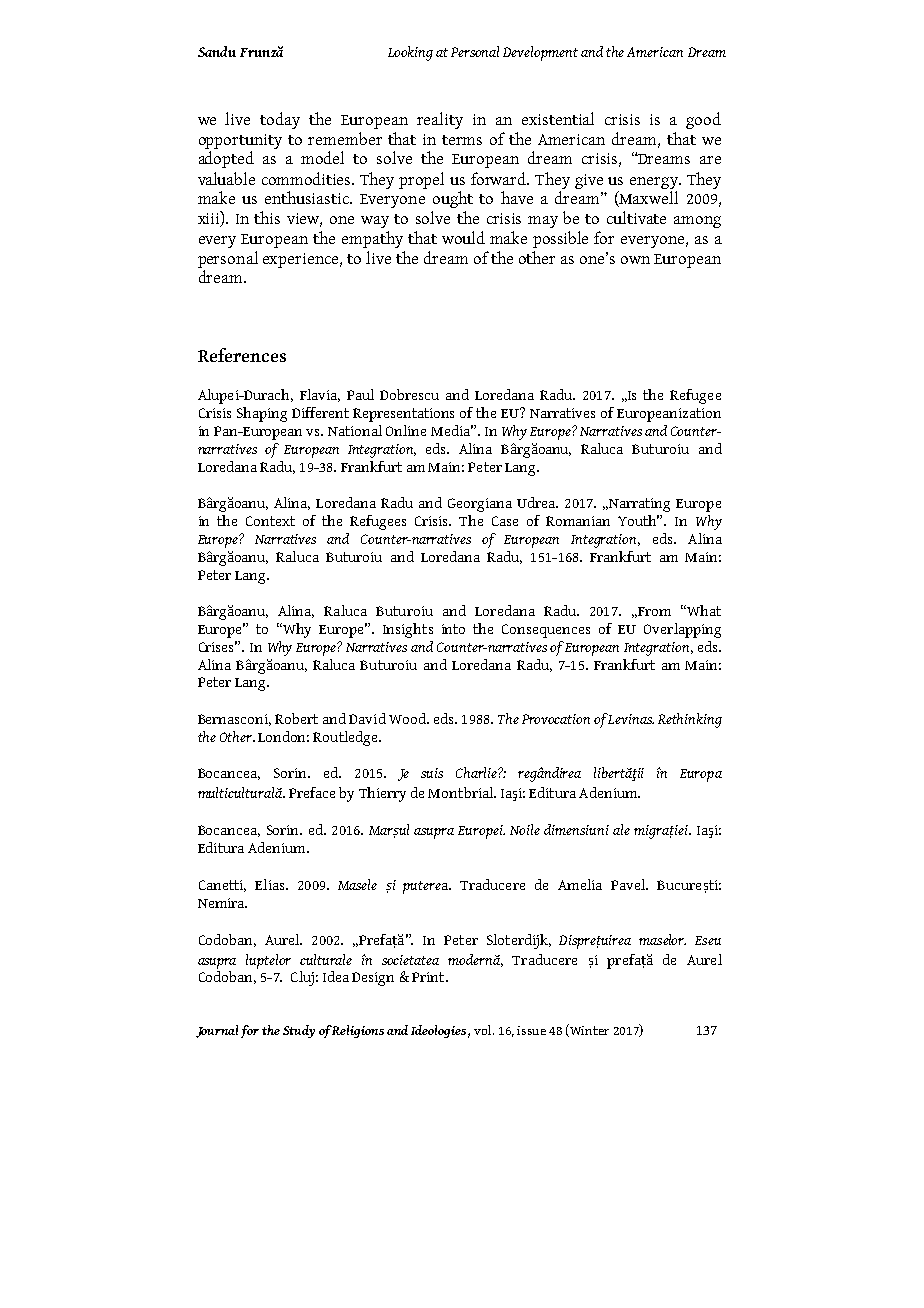 The height and width of the page is (1308, 924). Describe the element at coordinates (299, 1031) in the page. I see `Study` at that location.
